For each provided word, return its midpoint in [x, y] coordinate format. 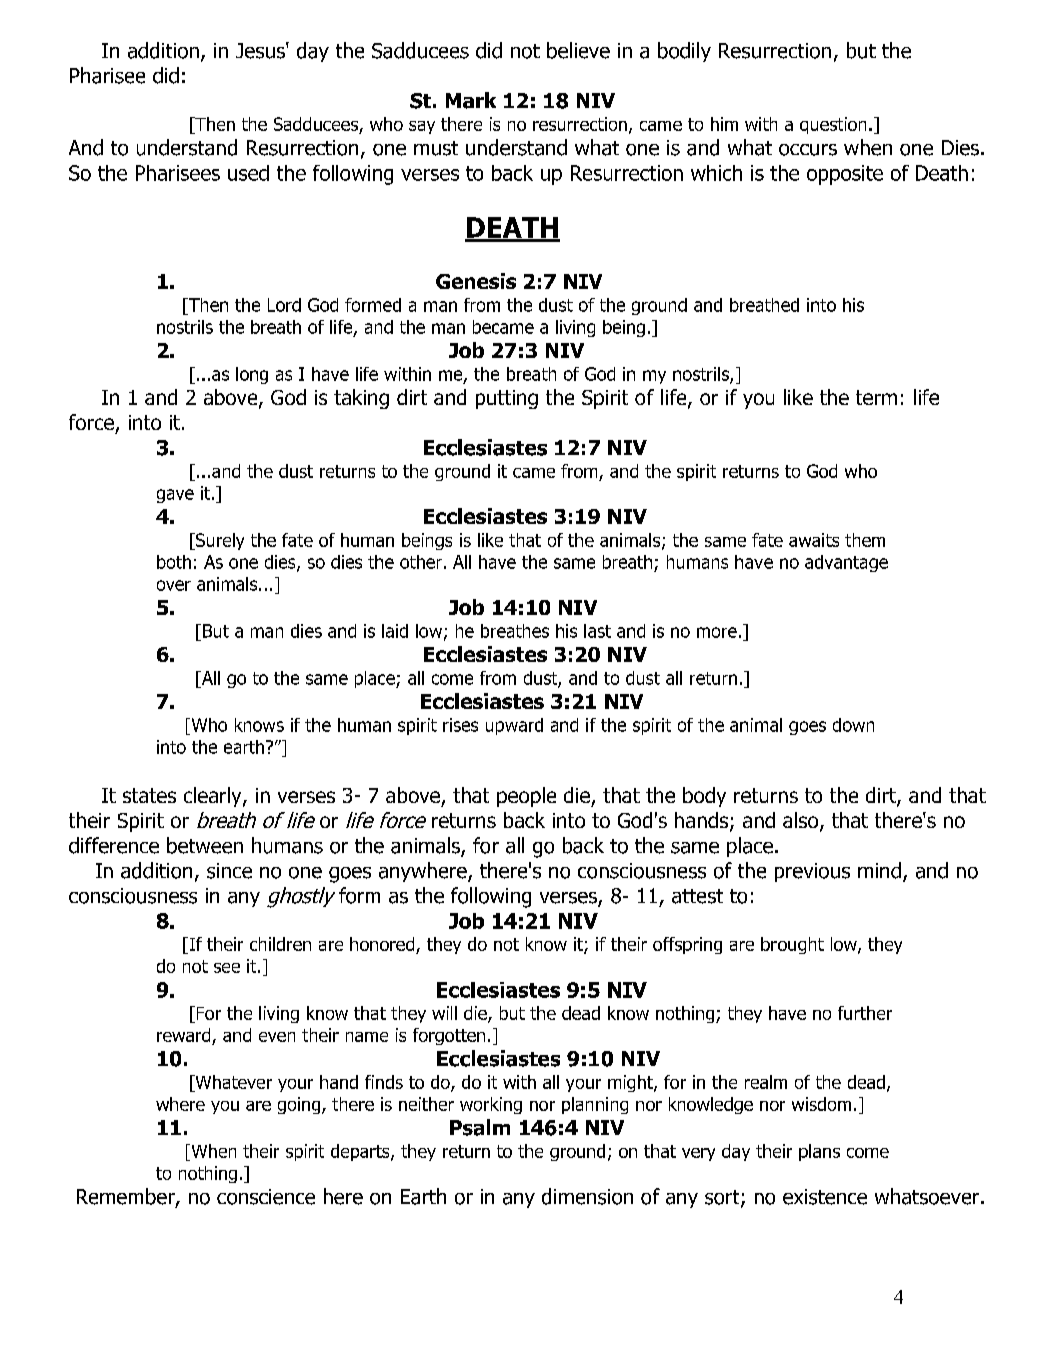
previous [812, 872]
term [876, 397]
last [597, 631]
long [252, 375]
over [174, 585]
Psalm [480, 1127]
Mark [471, 100]
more [717, 632]
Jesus [261, 50]
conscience [266, 1197]
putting [507, 399]
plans [819, 1152]
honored [383, 945]
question [833, 125]
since [229, 871]
